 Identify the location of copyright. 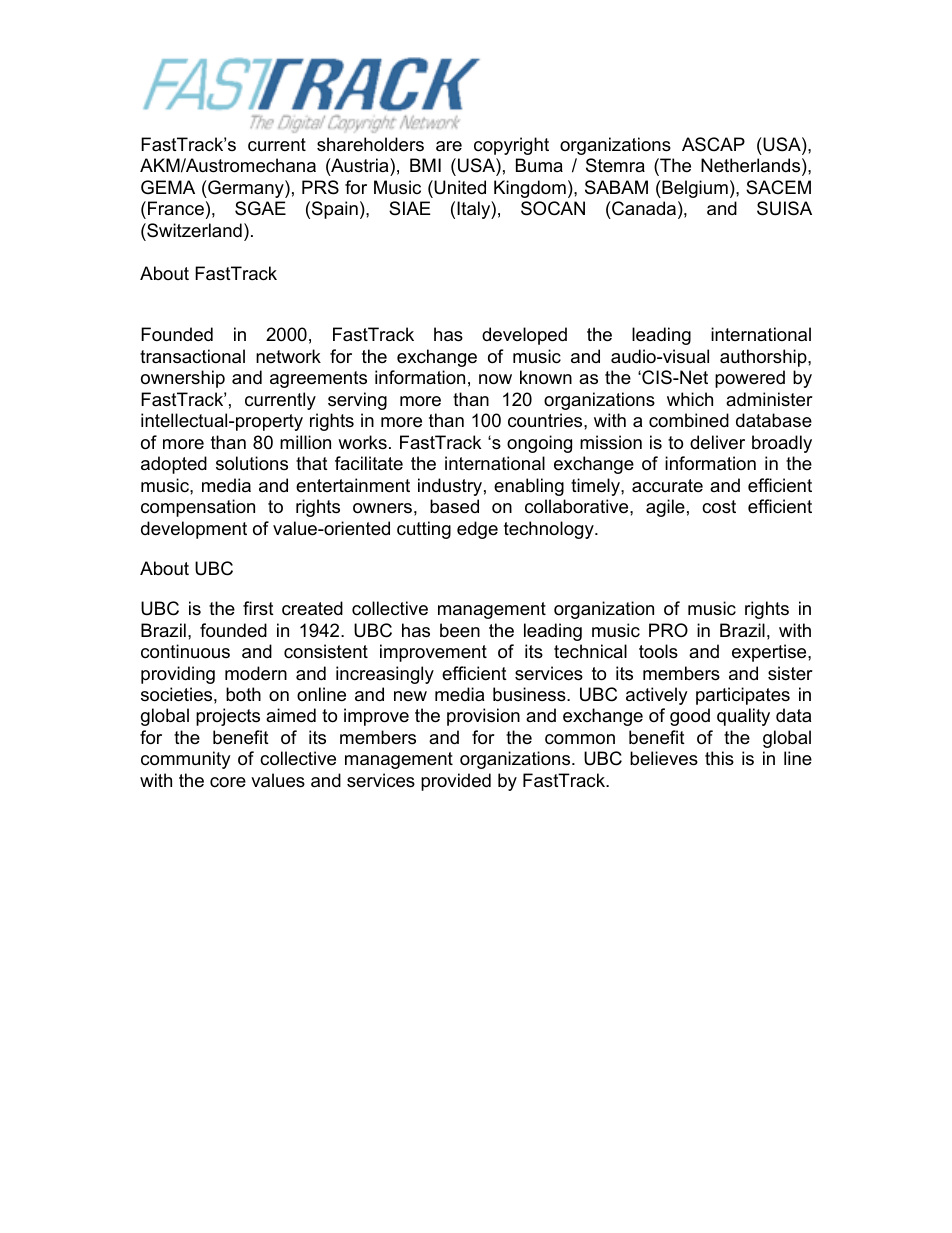
(511, 146).
